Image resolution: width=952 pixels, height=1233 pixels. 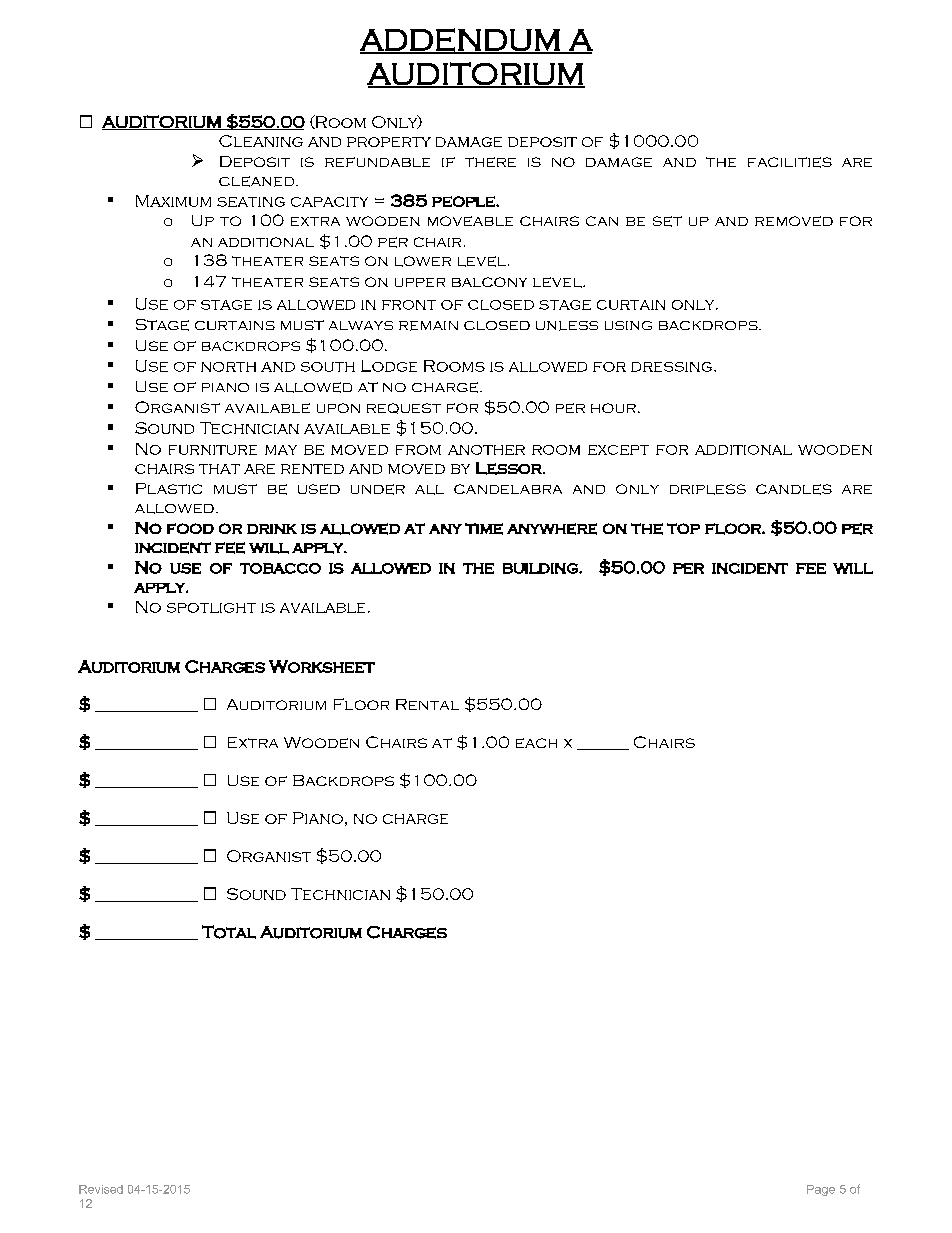 I want to click on facilities, so click(x=790, y=162).
